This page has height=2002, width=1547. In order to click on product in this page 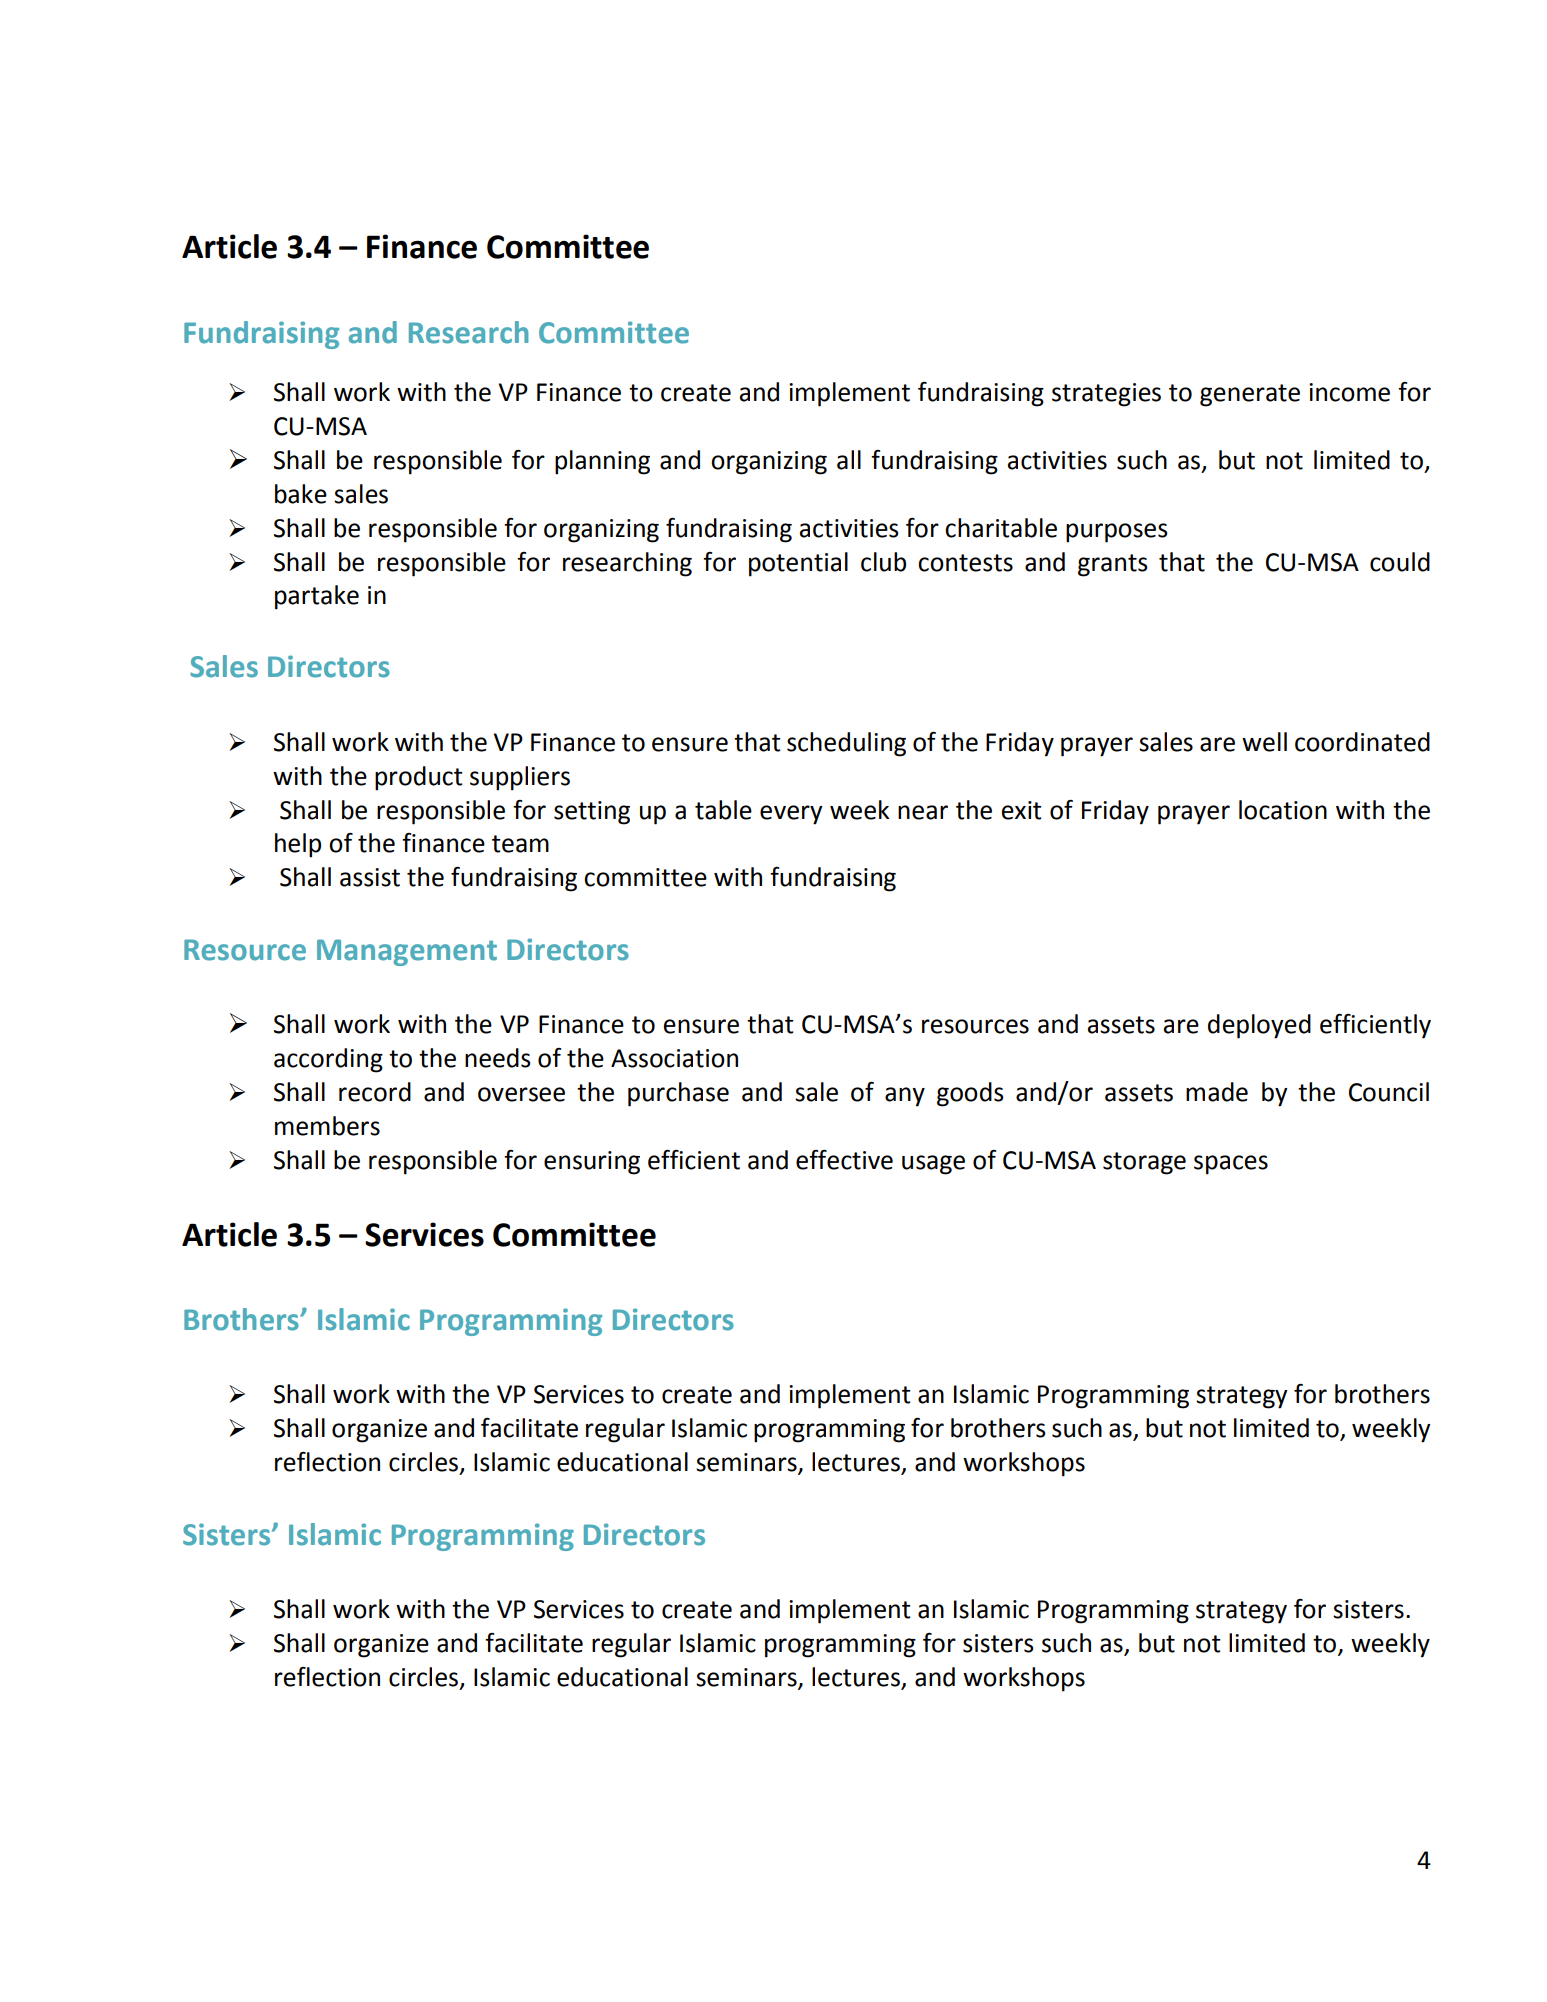, I will do `click(419, 778)`.
